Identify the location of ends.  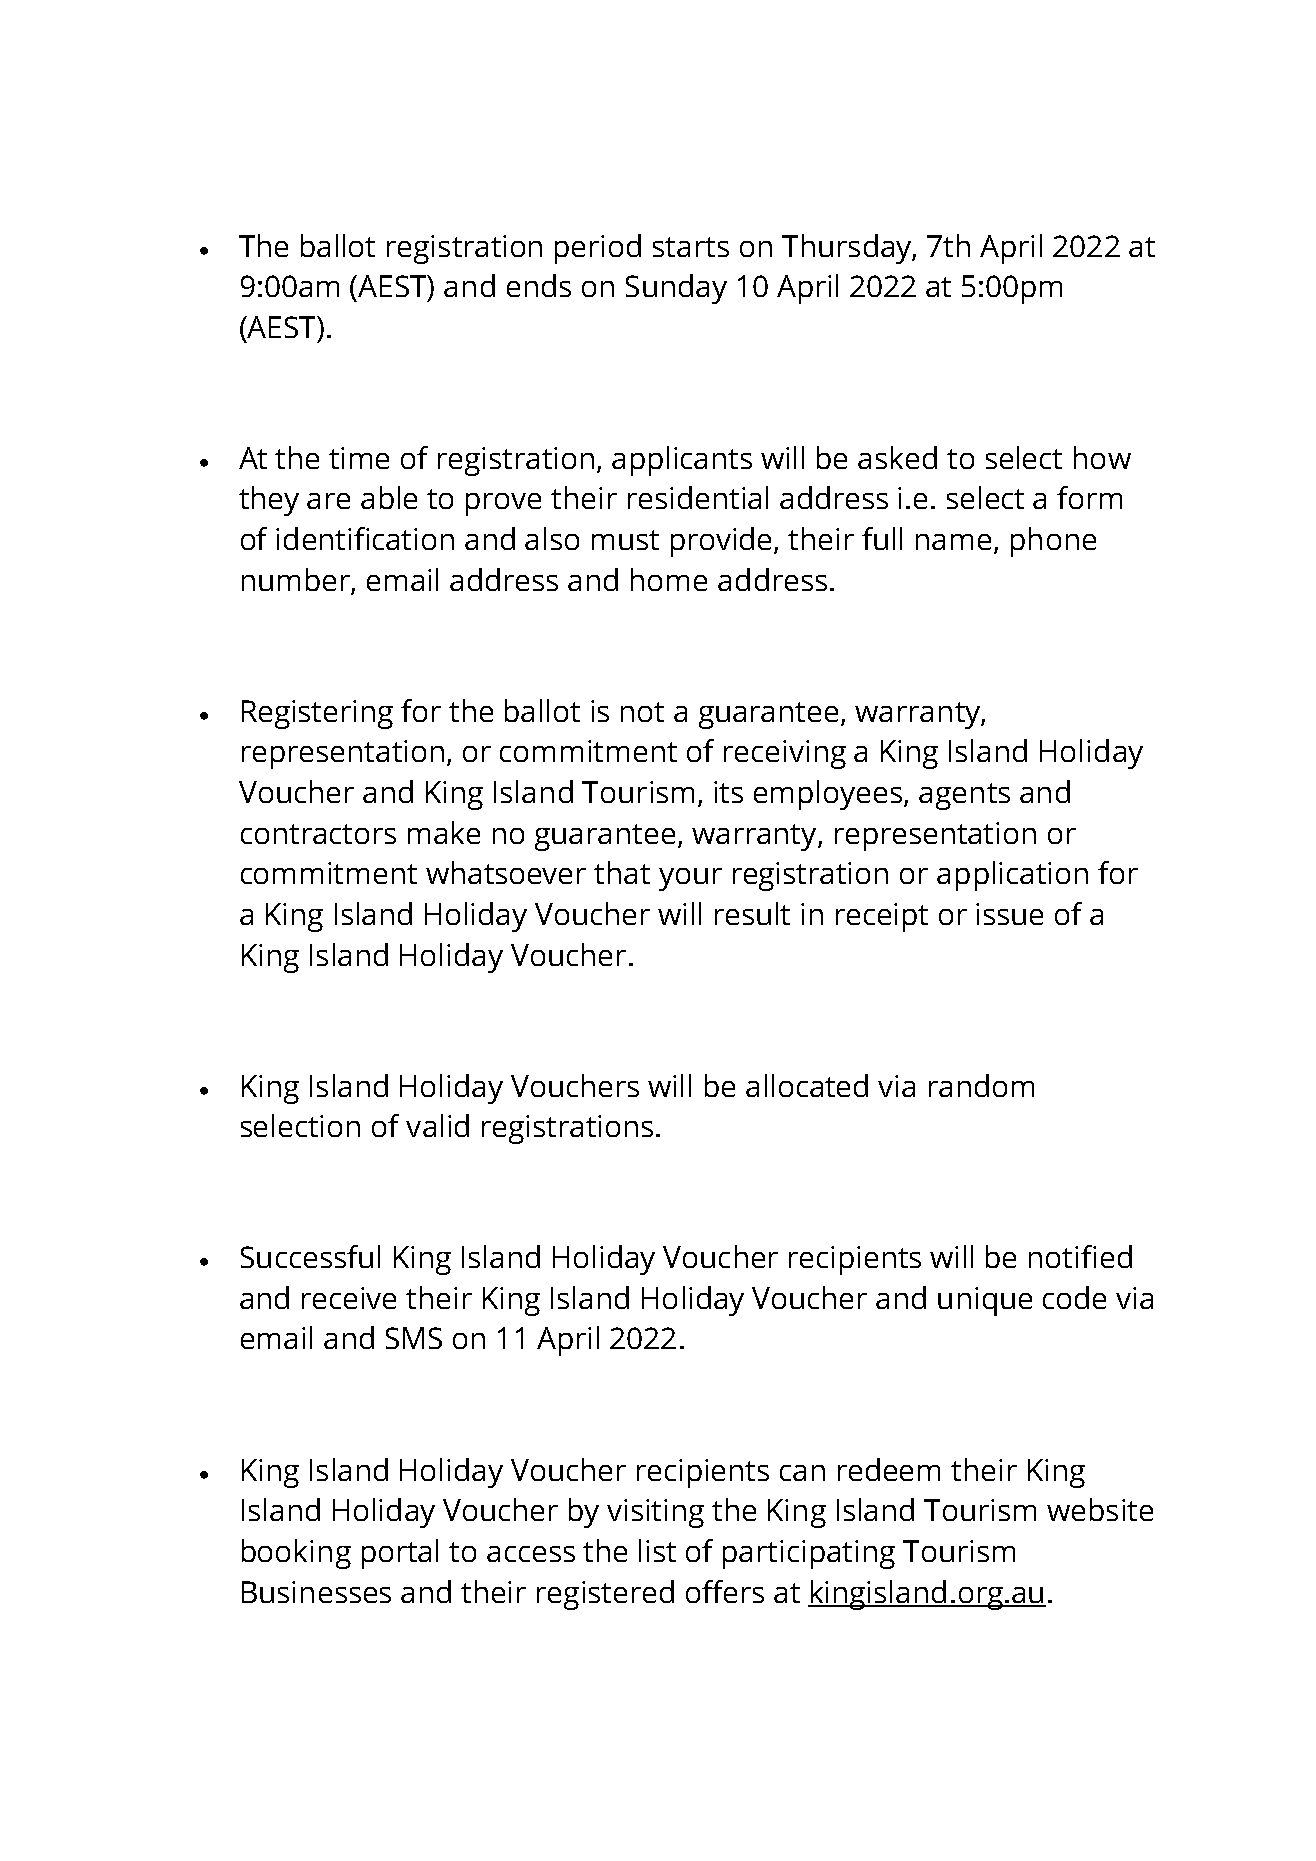
(539, 285).
